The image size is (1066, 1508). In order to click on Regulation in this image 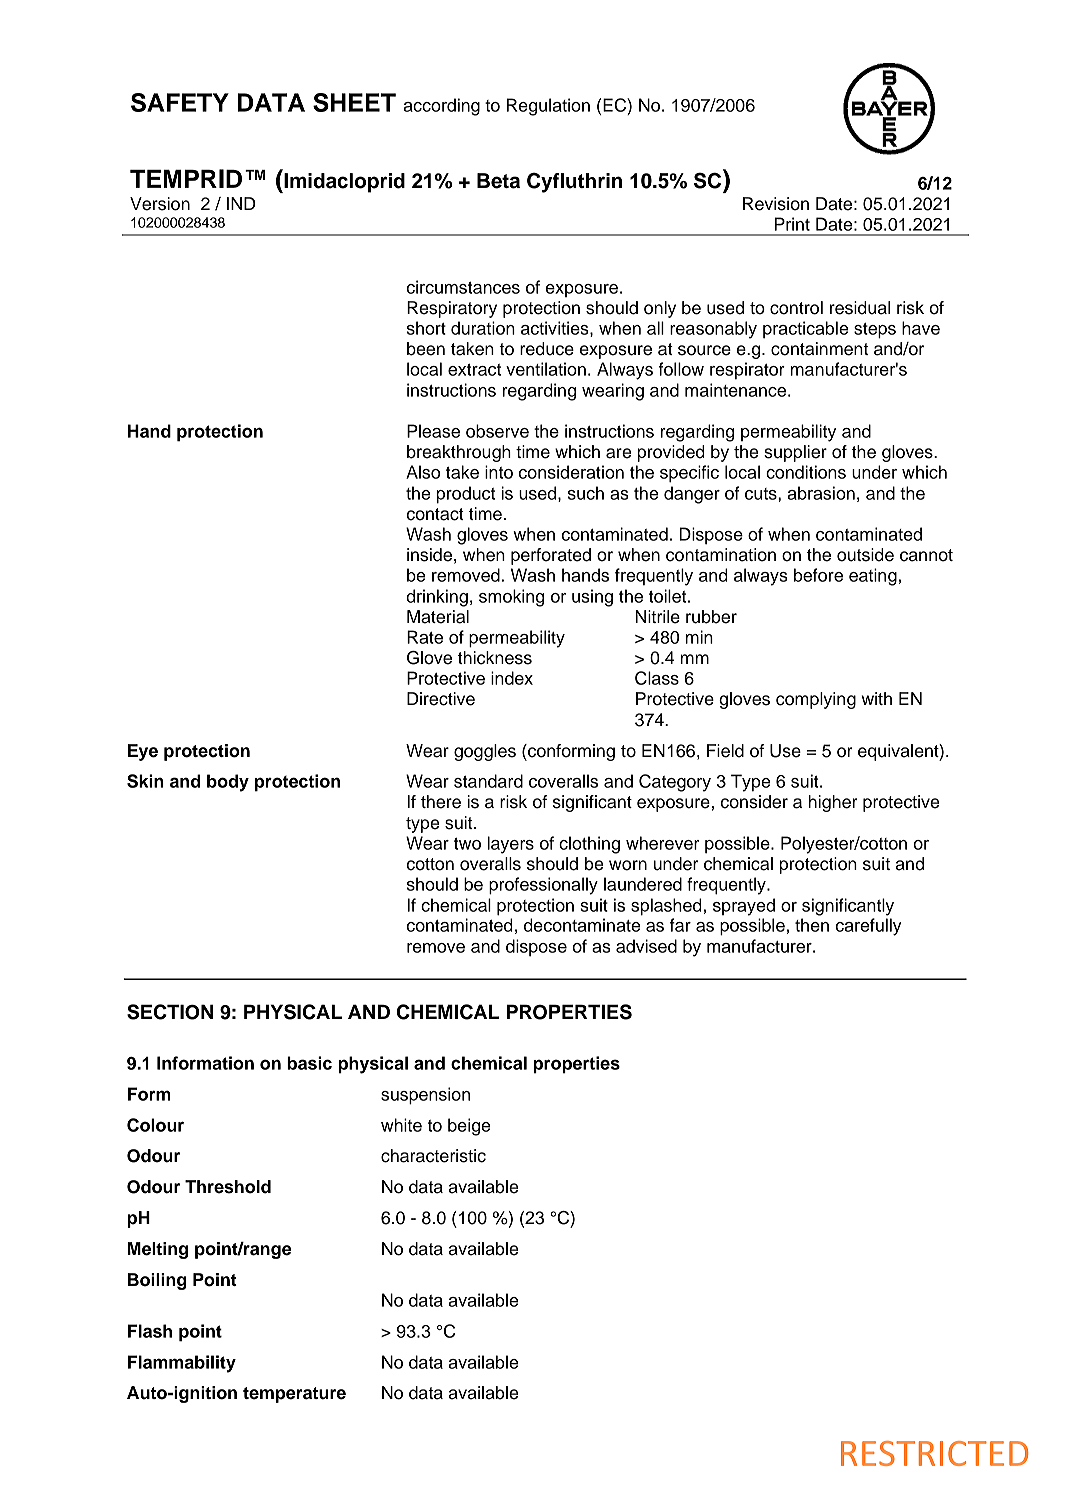, I will do `click(548, 107)`.
